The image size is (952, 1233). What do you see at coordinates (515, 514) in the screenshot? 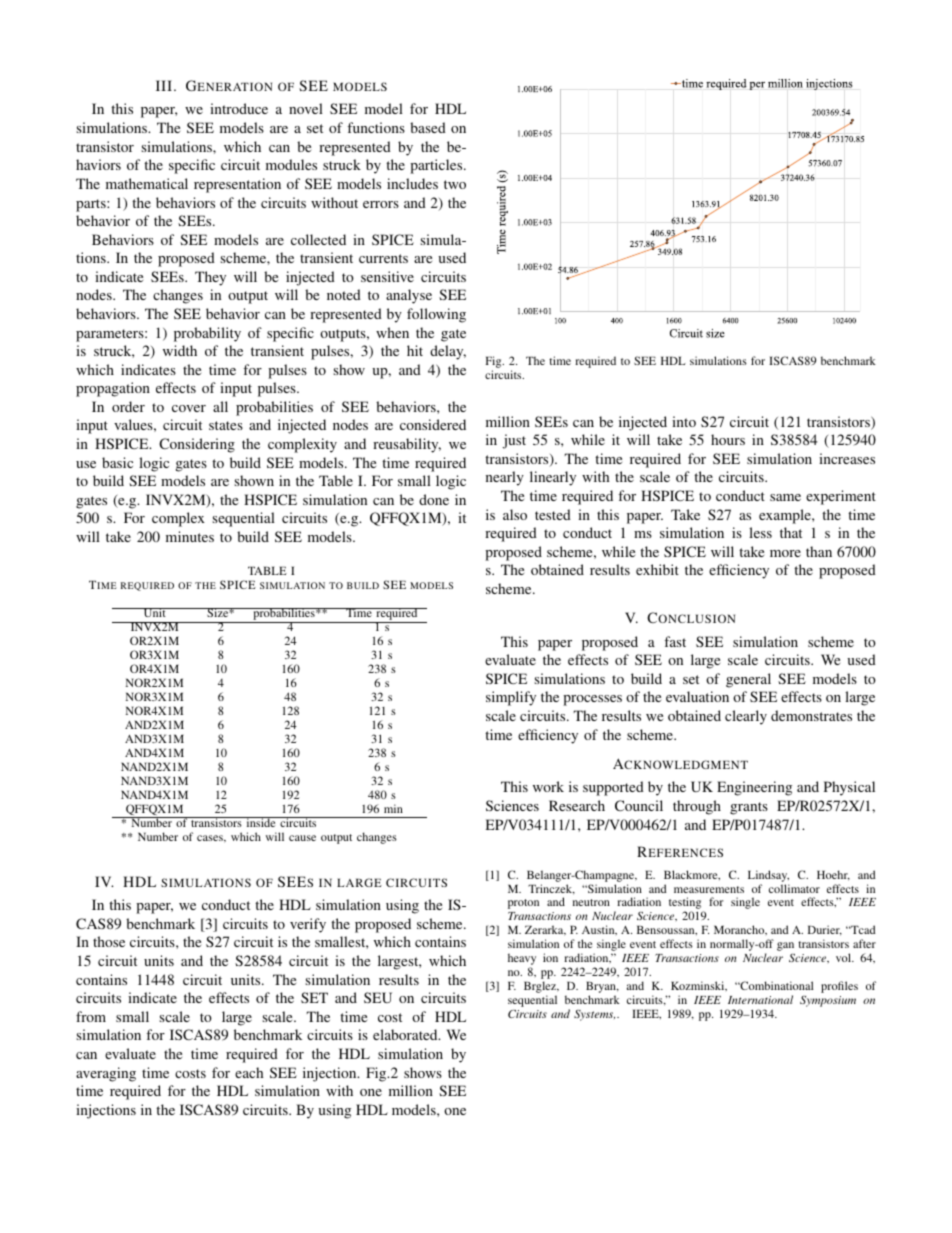
I see `also` at bounding box center [515, 514].
